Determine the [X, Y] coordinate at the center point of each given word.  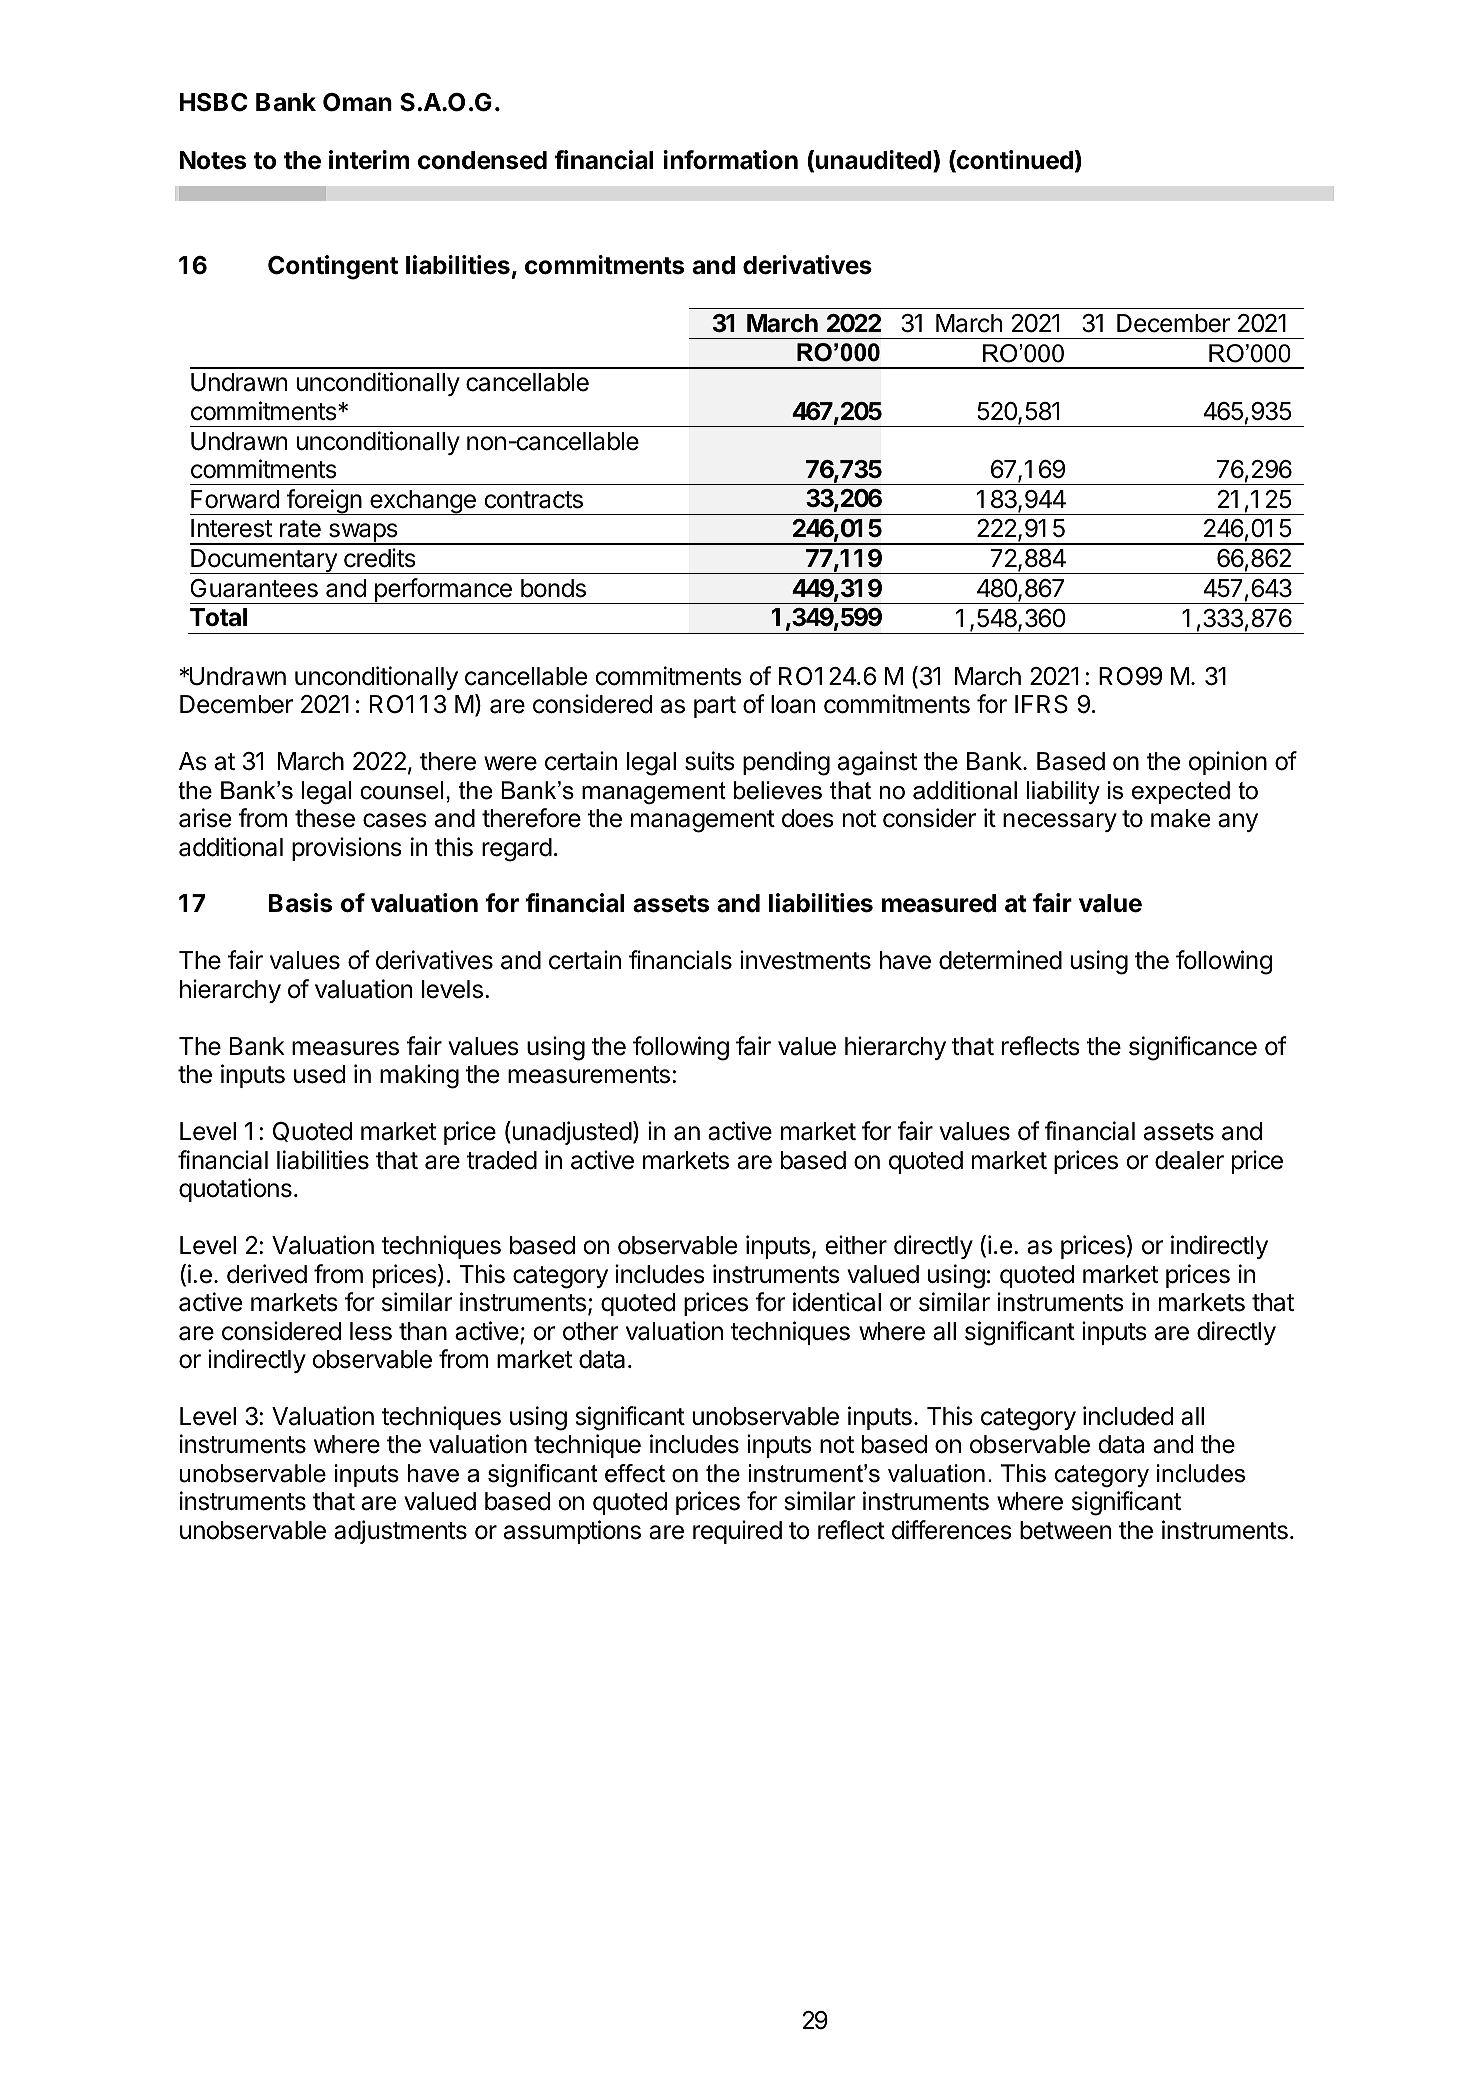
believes [778, 790]
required [737, 1532]
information [730, 160]
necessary [1060, 822]
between [1065, 1530]
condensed [482, 160]
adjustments [400, 1532]
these [325, 818]
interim [369, 160]
